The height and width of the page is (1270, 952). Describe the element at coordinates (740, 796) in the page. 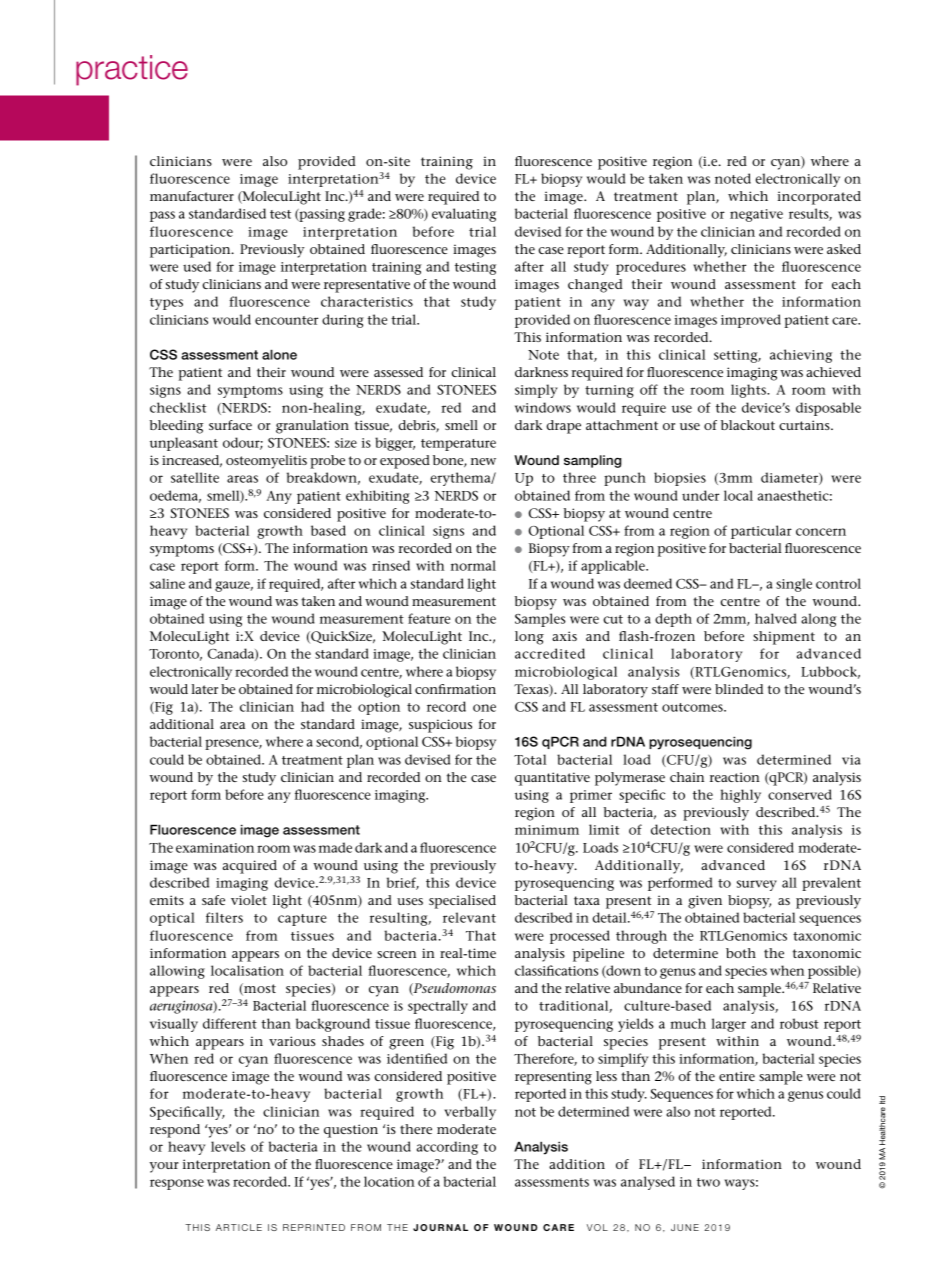

I see `highly` at that location.
